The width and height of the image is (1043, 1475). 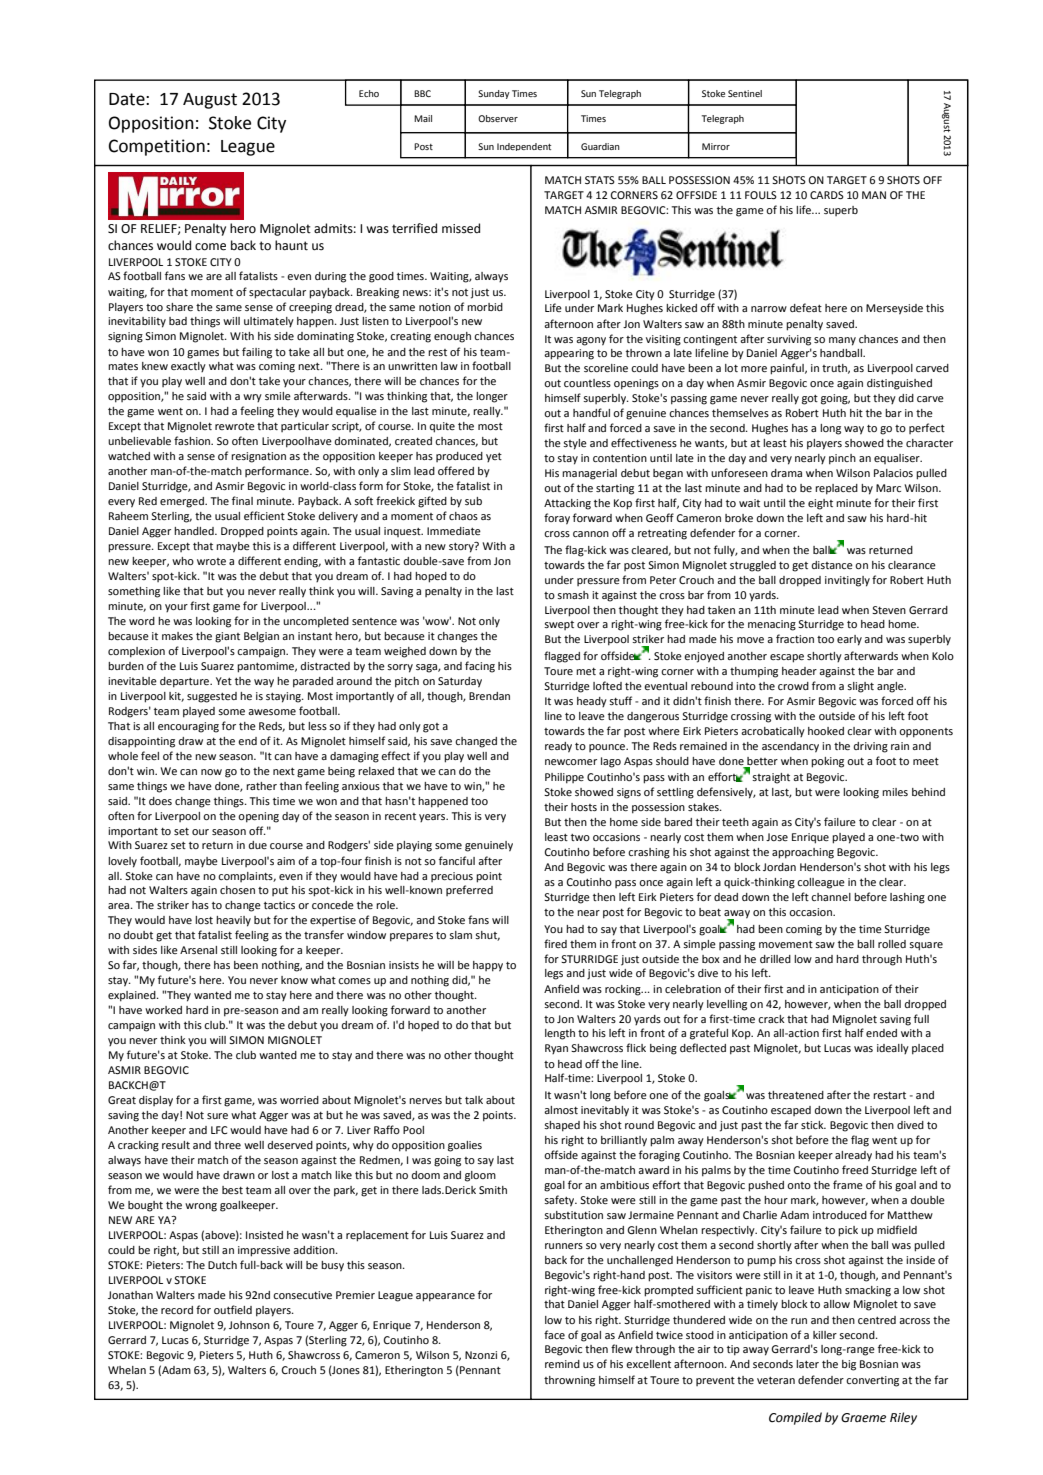 I want to click on remind, so click(x=562, y=1364).
